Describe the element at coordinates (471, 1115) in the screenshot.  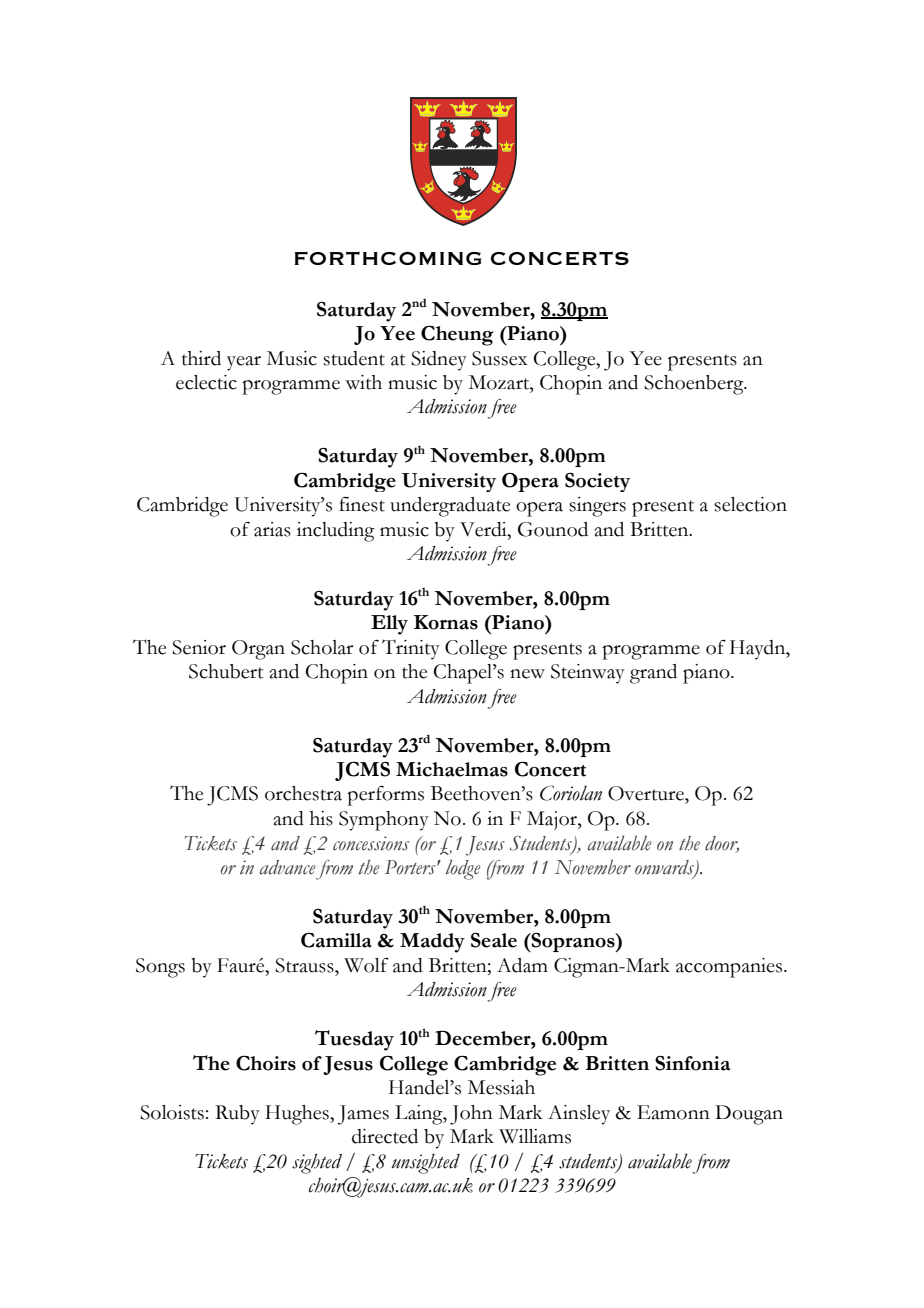
I see `John` at that location.
